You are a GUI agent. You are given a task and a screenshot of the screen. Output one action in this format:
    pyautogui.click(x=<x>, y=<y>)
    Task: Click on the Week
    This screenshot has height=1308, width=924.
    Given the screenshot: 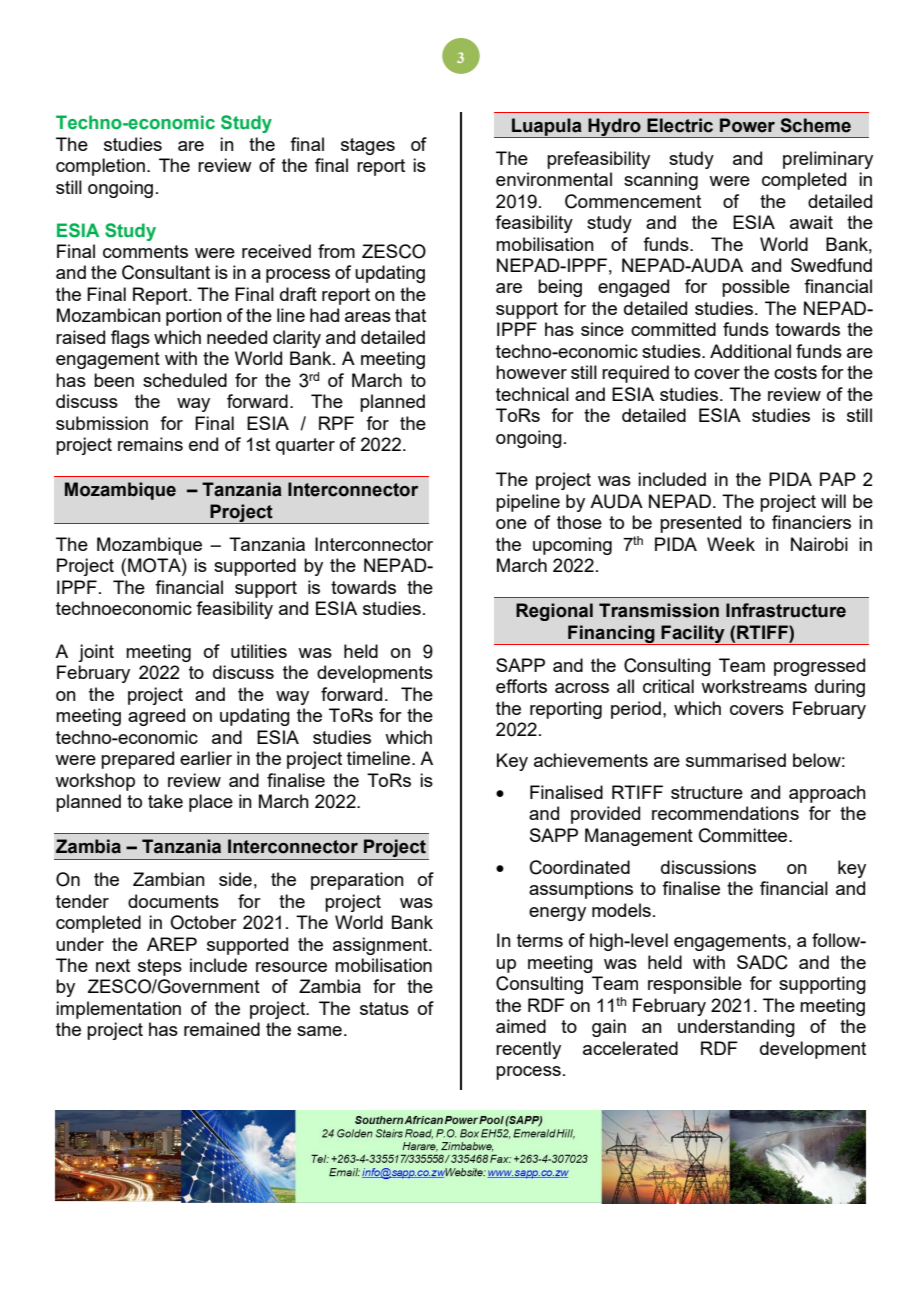 What is the action you would take?
    pyautogui.click(x=731, y=544)
